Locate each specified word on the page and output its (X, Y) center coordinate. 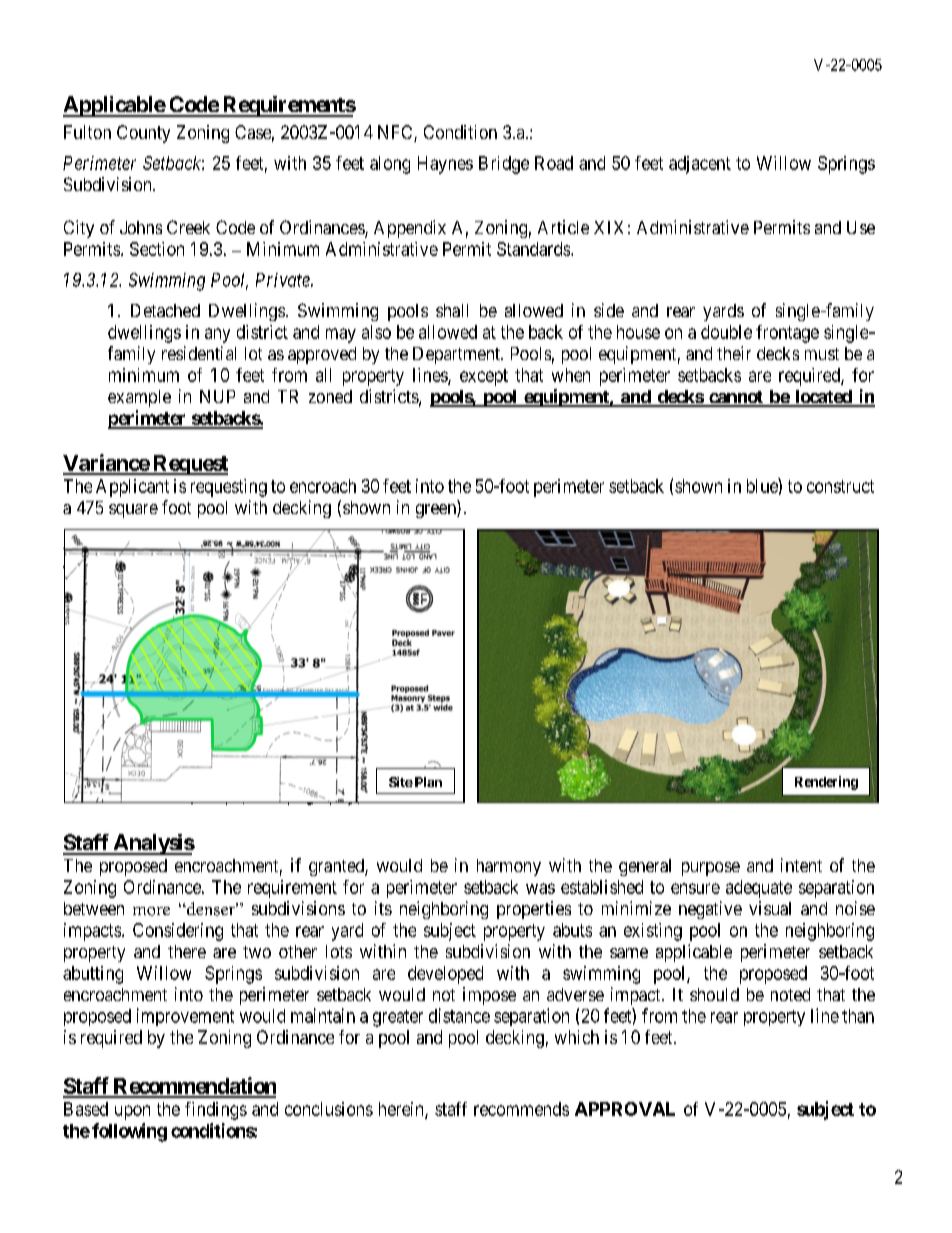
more (151, 911)
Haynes (445, 165)
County (143, 134)
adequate (759, 889)
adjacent (700, 165)
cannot (736, 398)
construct (840, 486)
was (540, 888)
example (139, 398)
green (437, 511)
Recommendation (193, 1087)
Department (457, 355)
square (133, 511)
